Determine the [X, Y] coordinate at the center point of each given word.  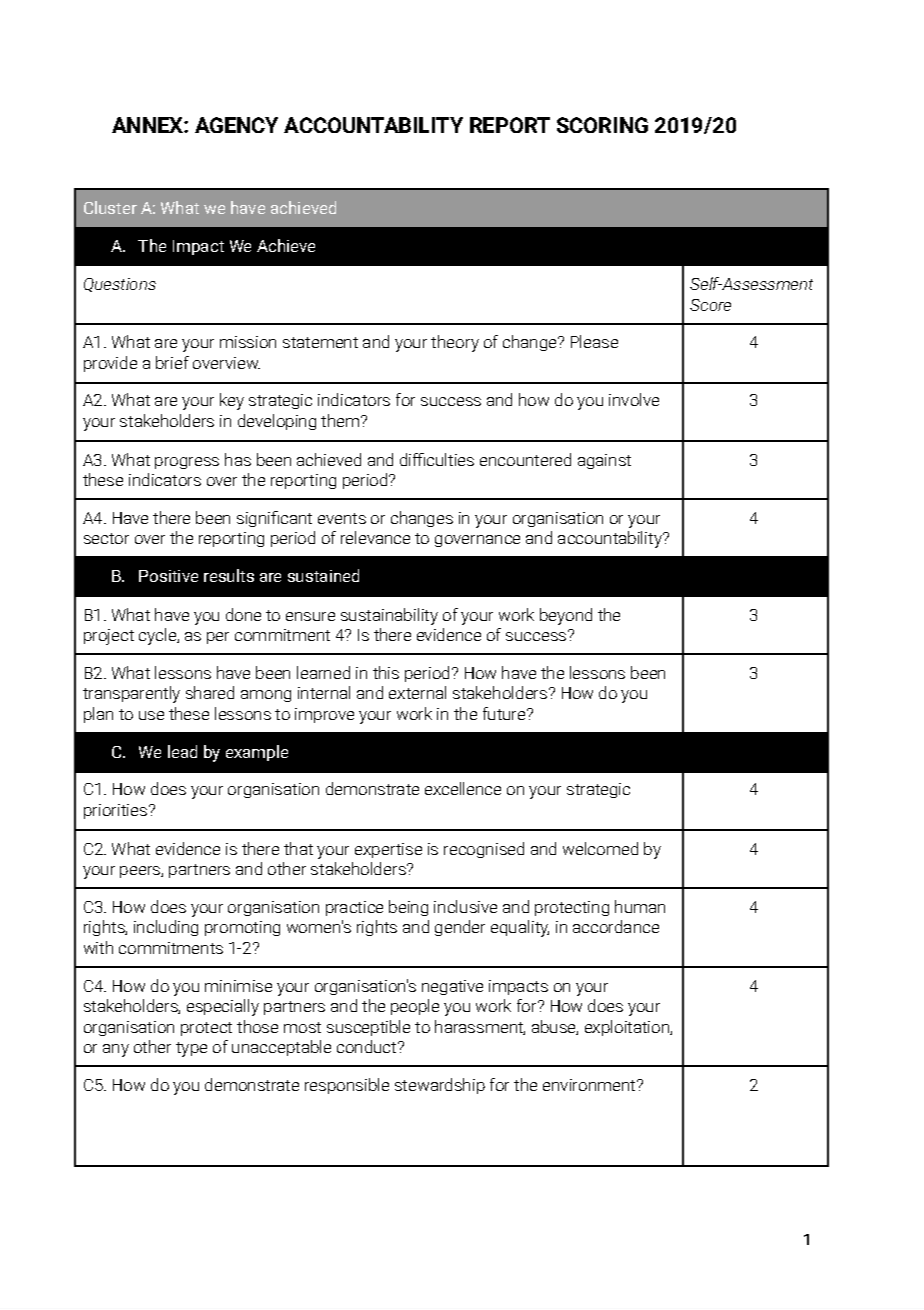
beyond [566, 616]
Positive [168, 576]
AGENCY [236, 125]
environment [590, 1085]
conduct [368, 1046]
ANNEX [148, 125]
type [191, 1049]
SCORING [602, 125]
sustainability [389, 616]
